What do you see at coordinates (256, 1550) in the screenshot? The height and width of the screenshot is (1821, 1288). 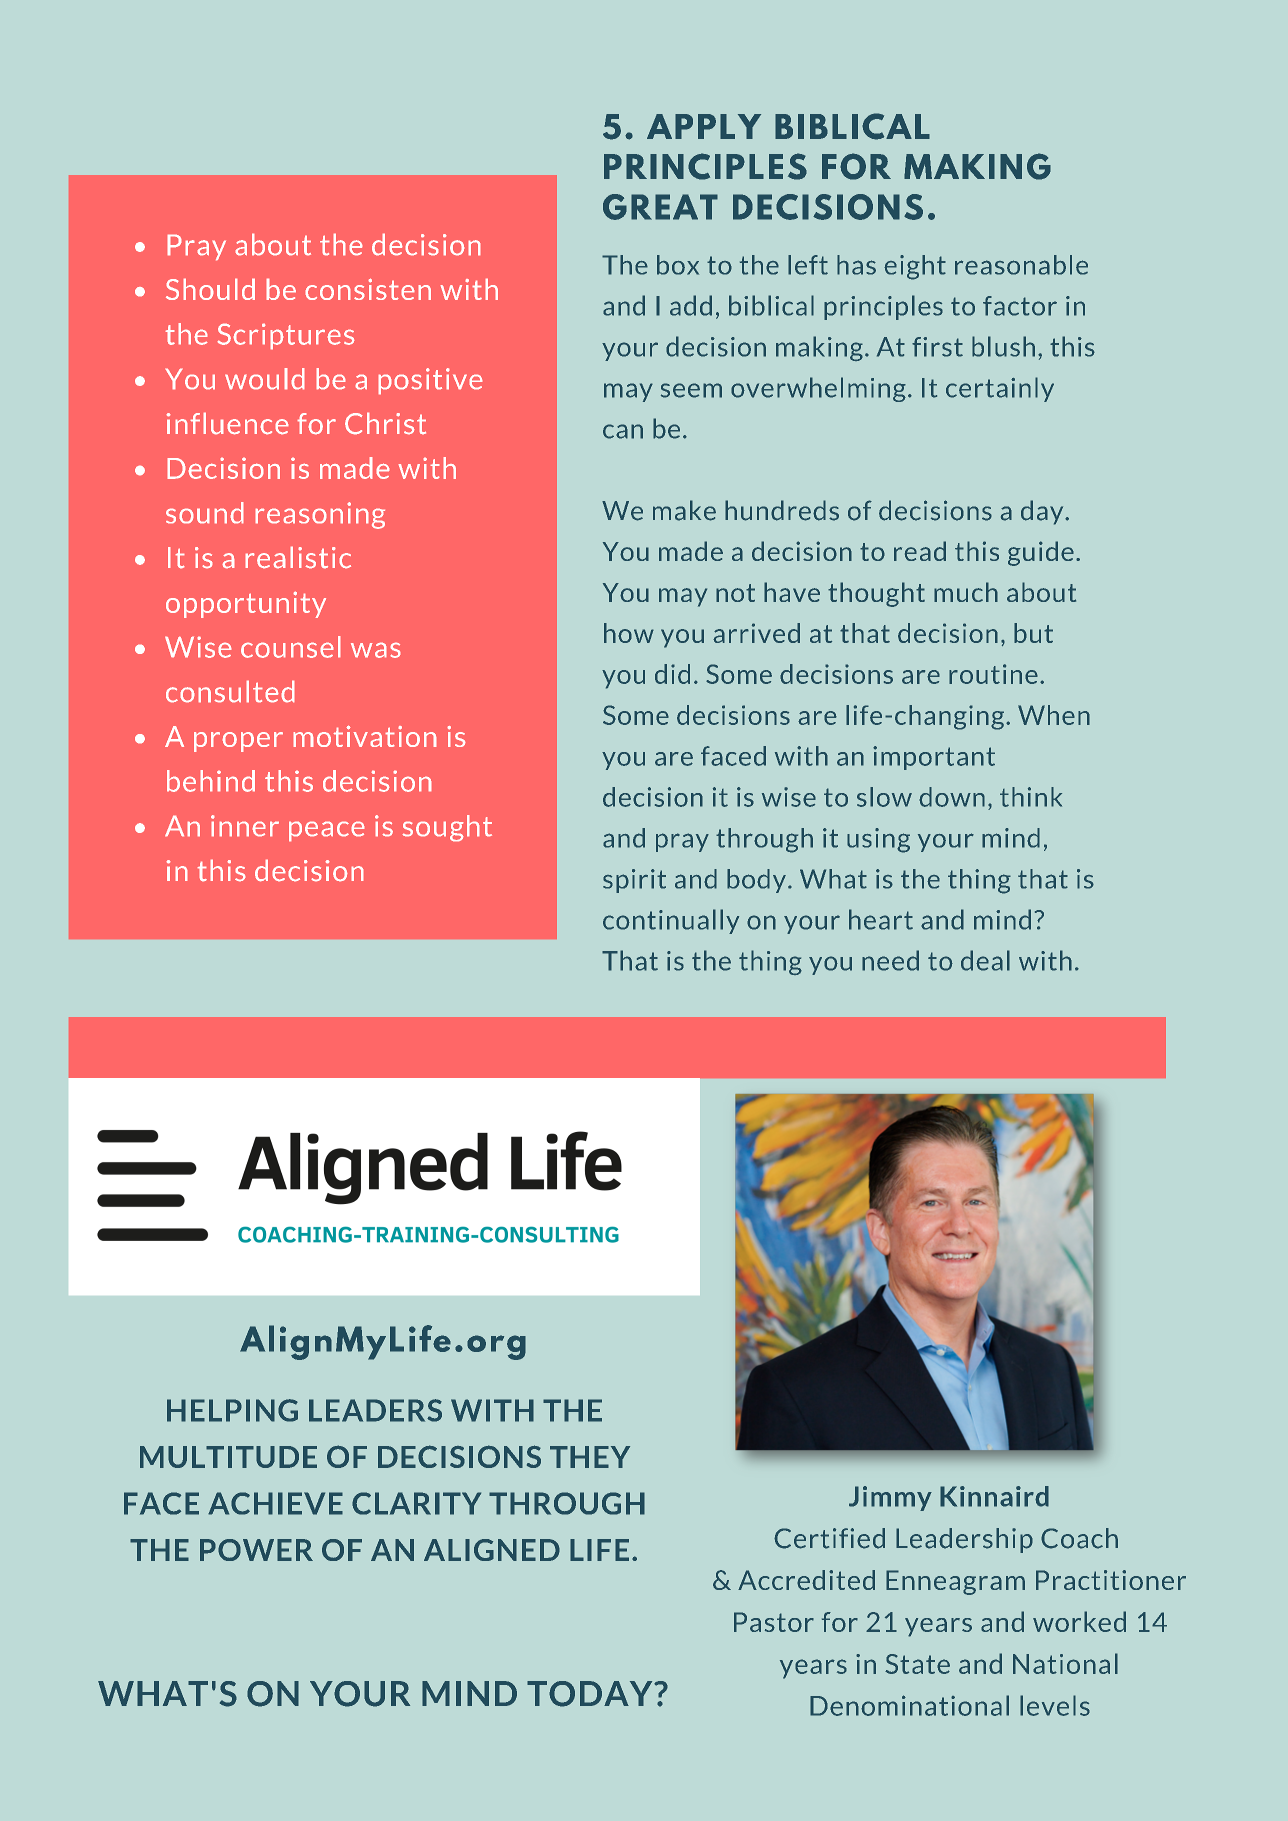 I see `POWER` at bounding box center [256, 1550].
